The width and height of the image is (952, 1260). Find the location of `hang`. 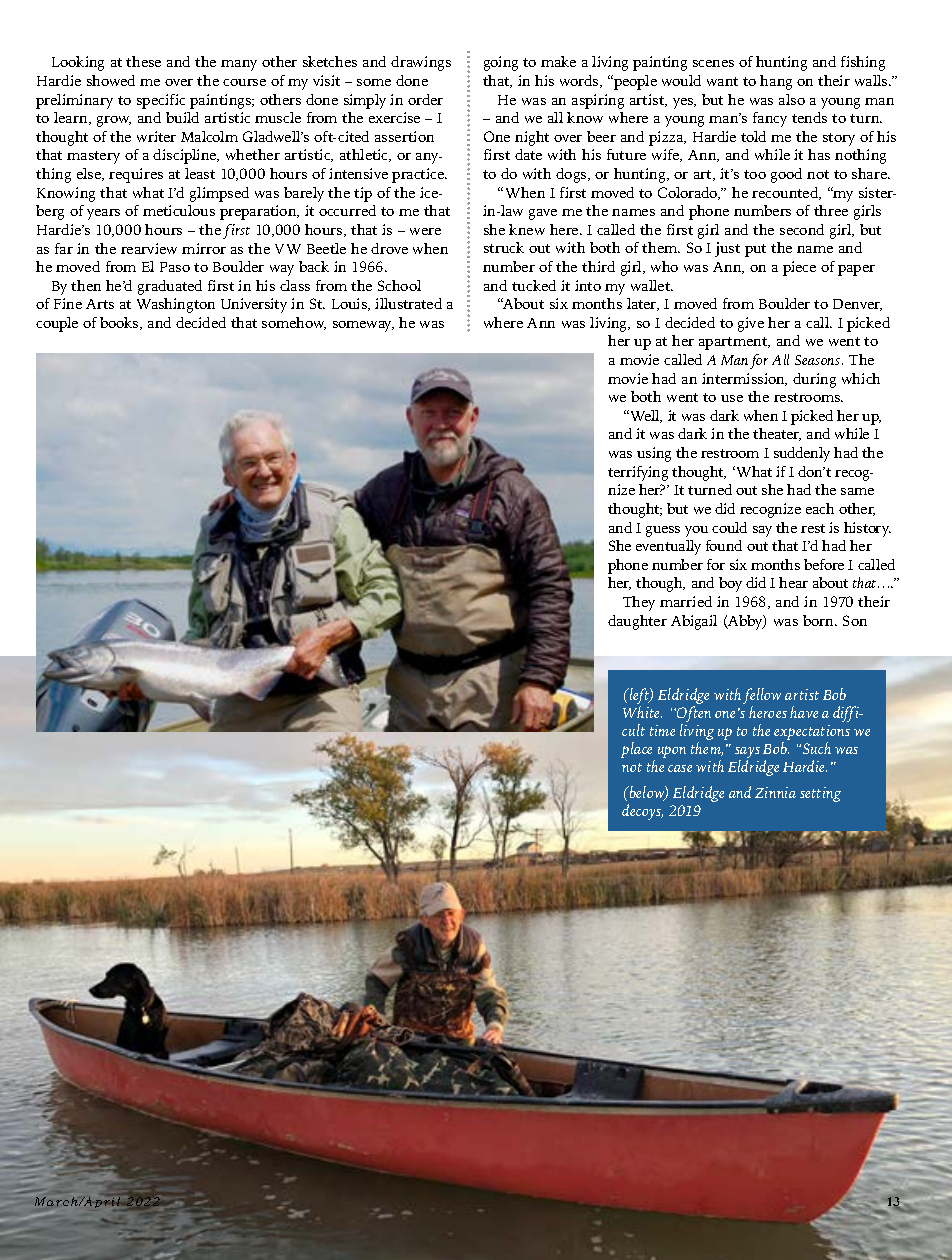

hang is located at coordinates (776, 82).
